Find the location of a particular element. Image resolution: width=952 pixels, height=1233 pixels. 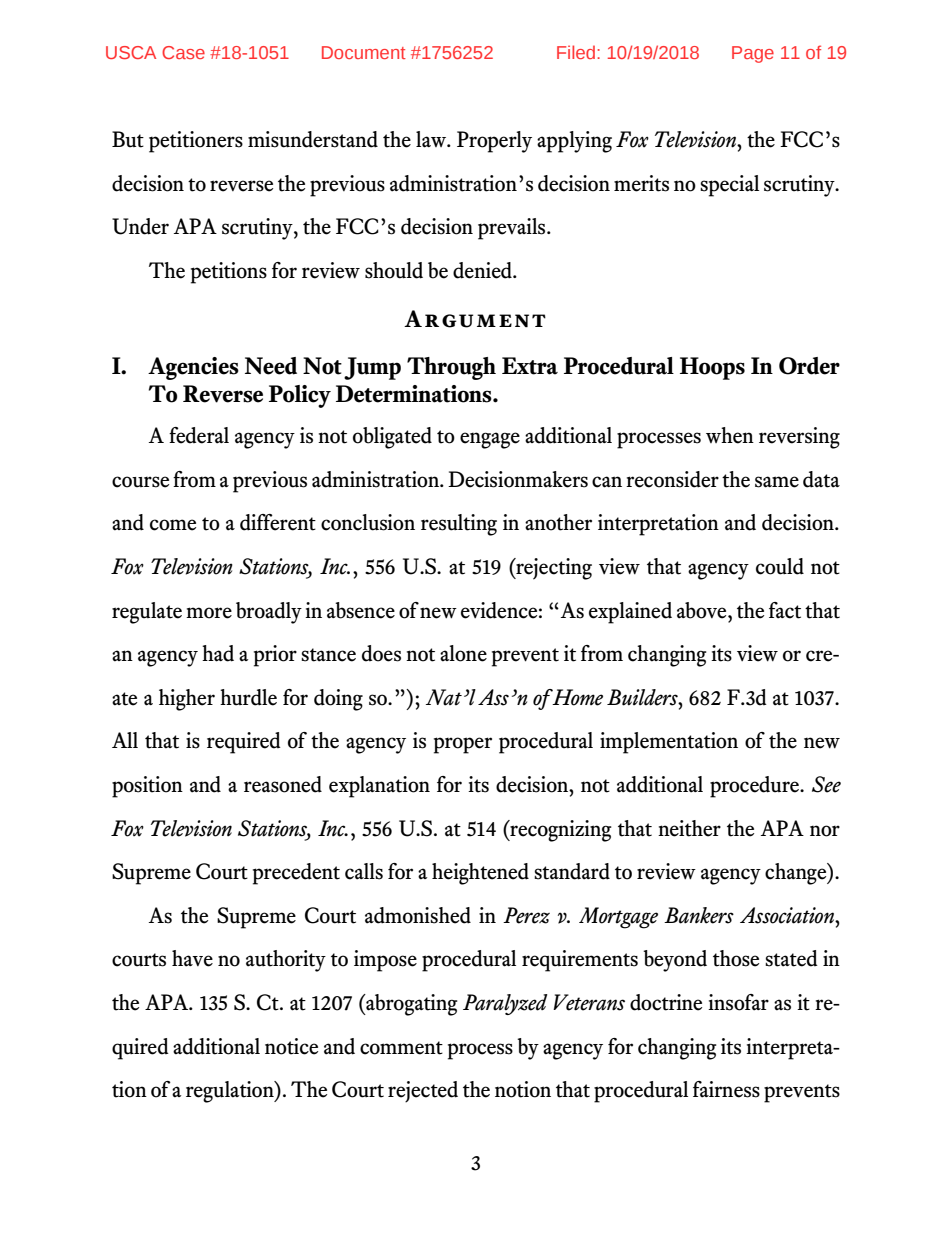

notice is located at coordinates (291, 1046).
